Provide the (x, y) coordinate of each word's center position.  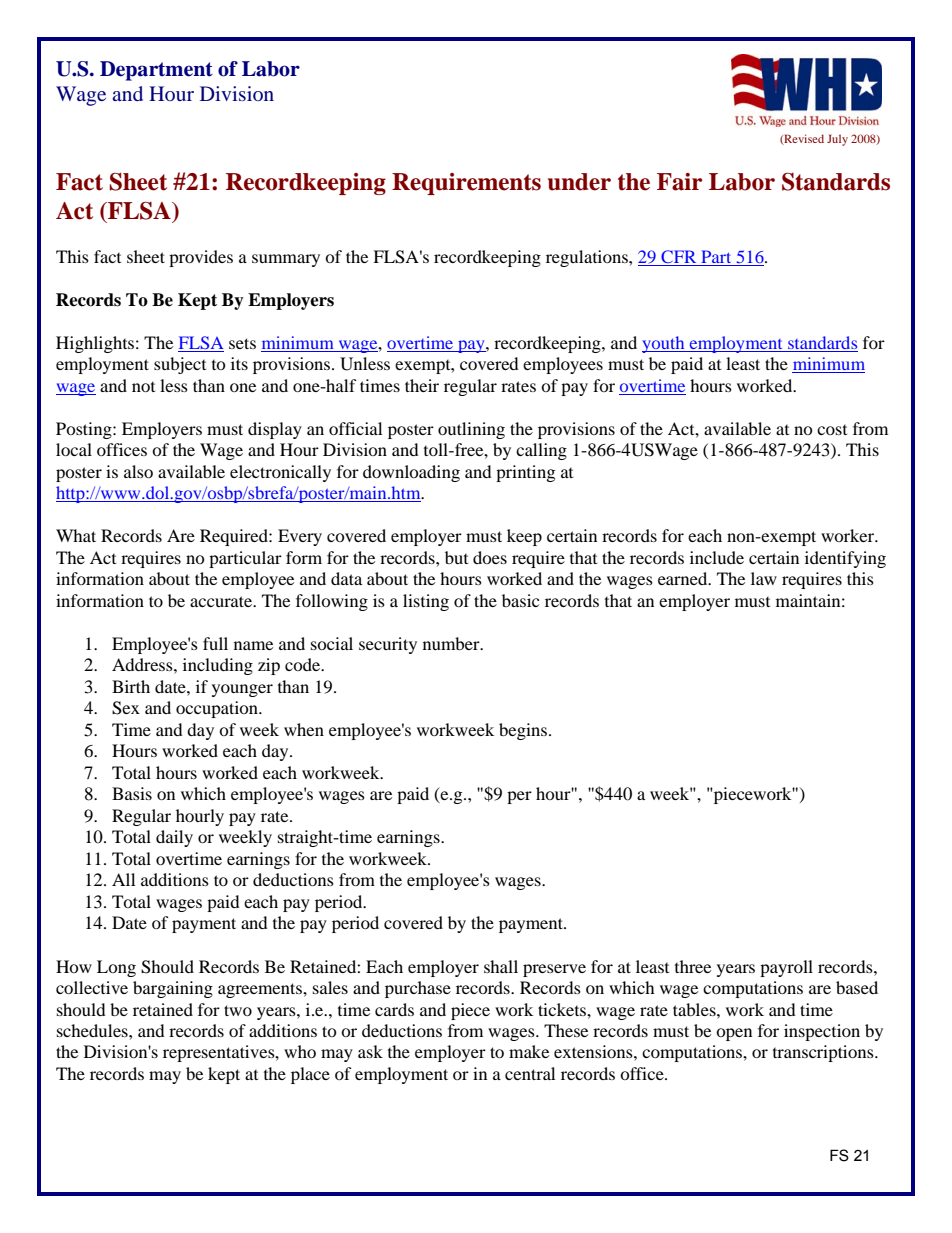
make (529, 1051)
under (579, 182)
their (422, 385)
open (734, 1034)
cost (832, 430)
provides (201, 258)
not (143, 387)
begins (524, 731)
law (764, 578)
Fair (679, 182)
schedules (93, 1030)
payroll (786, 968)
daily (174, 838)
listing (426, 602)
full (215, 643)
